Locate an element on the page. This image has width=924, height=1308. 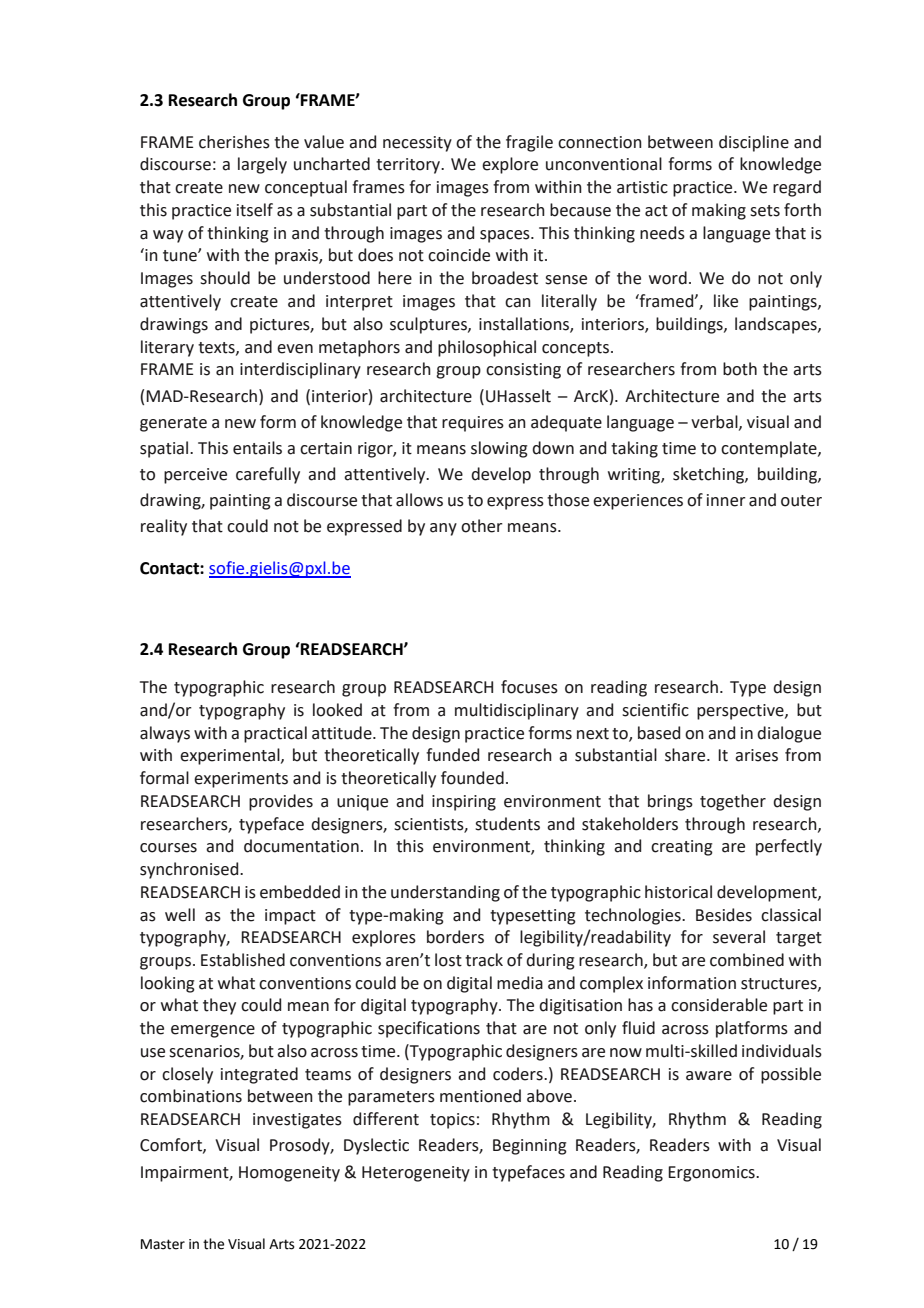
Heterogeneity is located at coordinates (416, 1174).
